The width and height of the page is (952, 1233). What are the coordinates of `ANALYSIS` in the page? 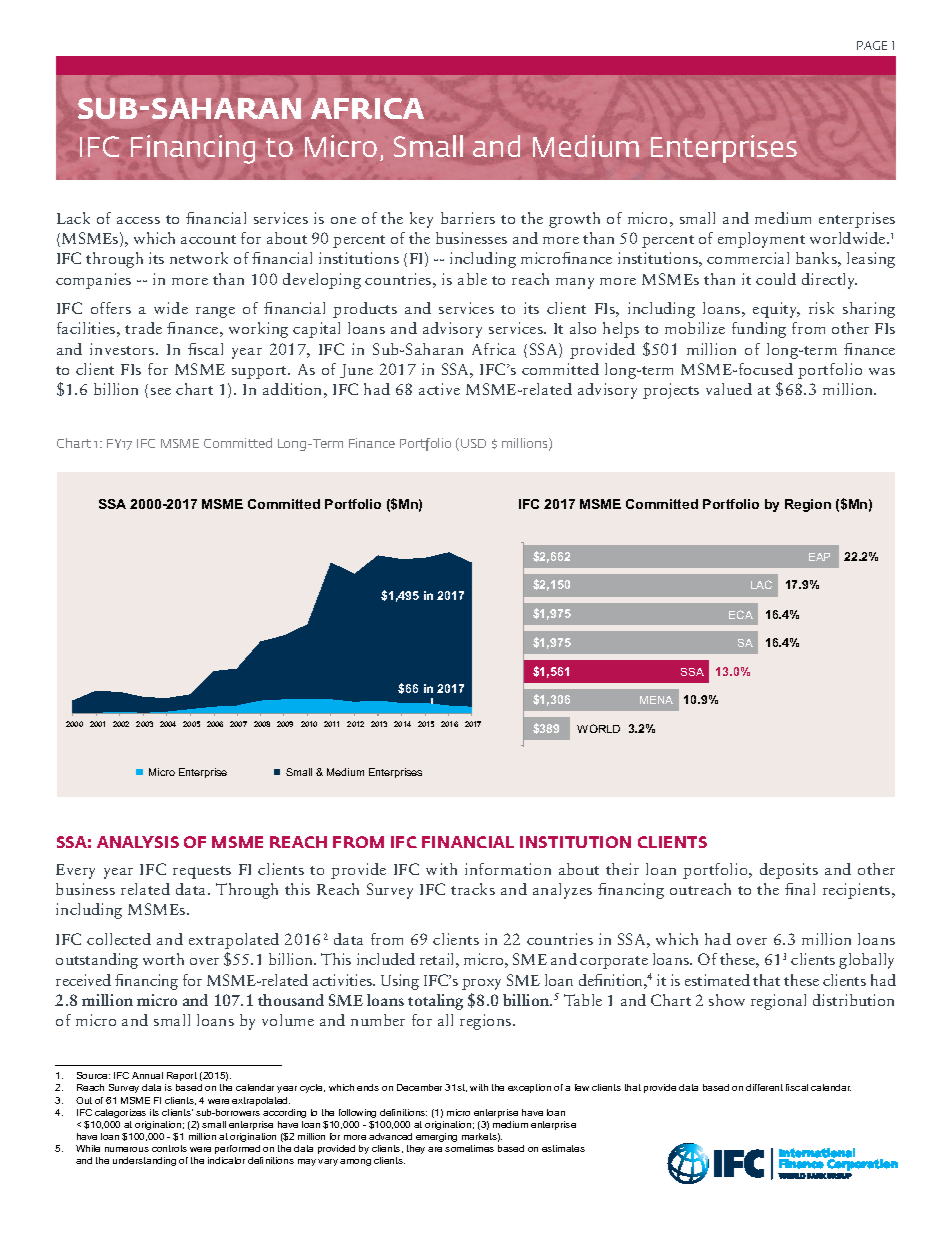 It's located at (138, 842).
